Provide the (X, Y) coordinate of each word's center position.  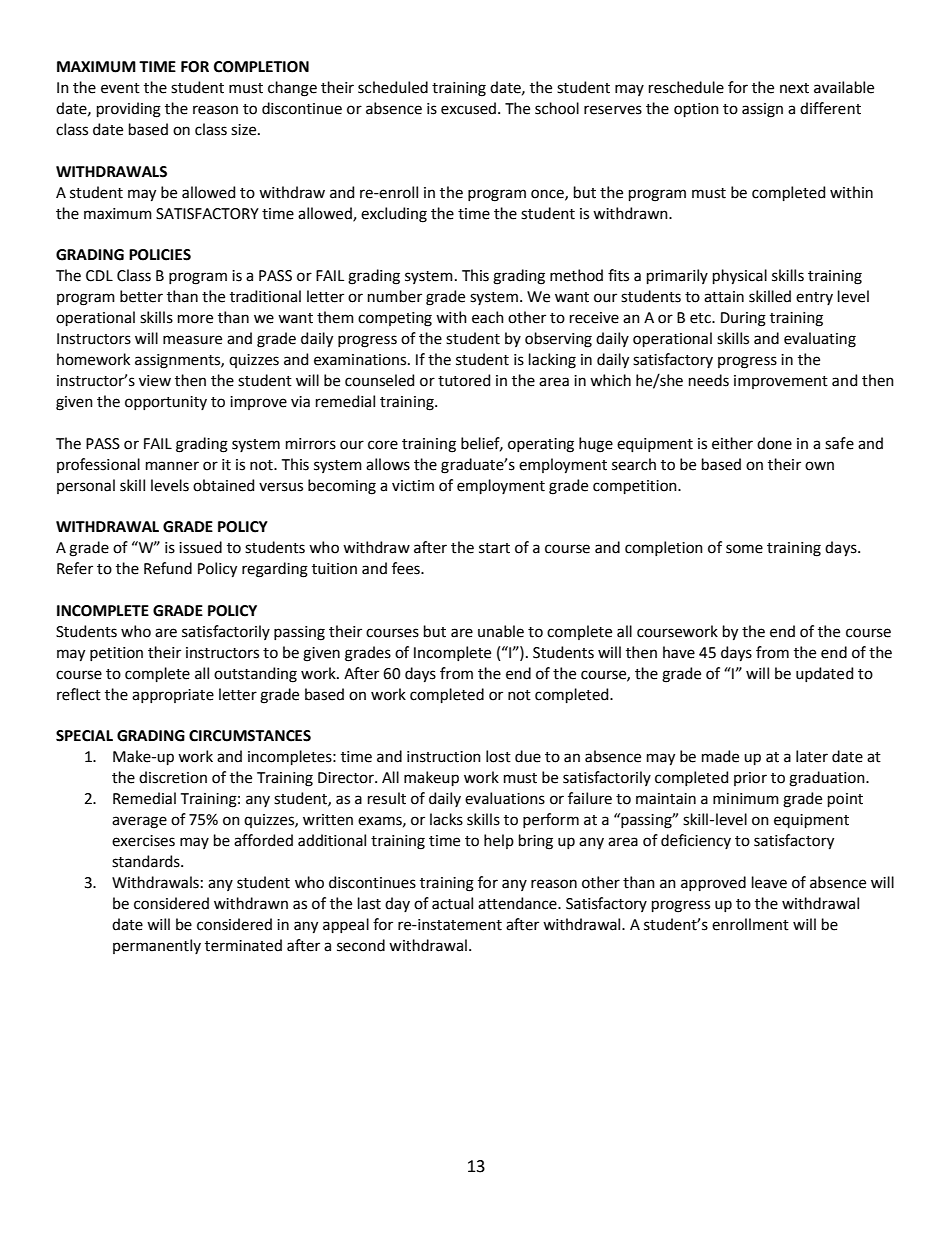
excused (468, 108)
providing (129, 110)
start (494, 548)
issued (200, 547)
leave (769, 882)
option (696, 110)
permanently (157, 946)
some (744, 549)
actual (452, 903)
